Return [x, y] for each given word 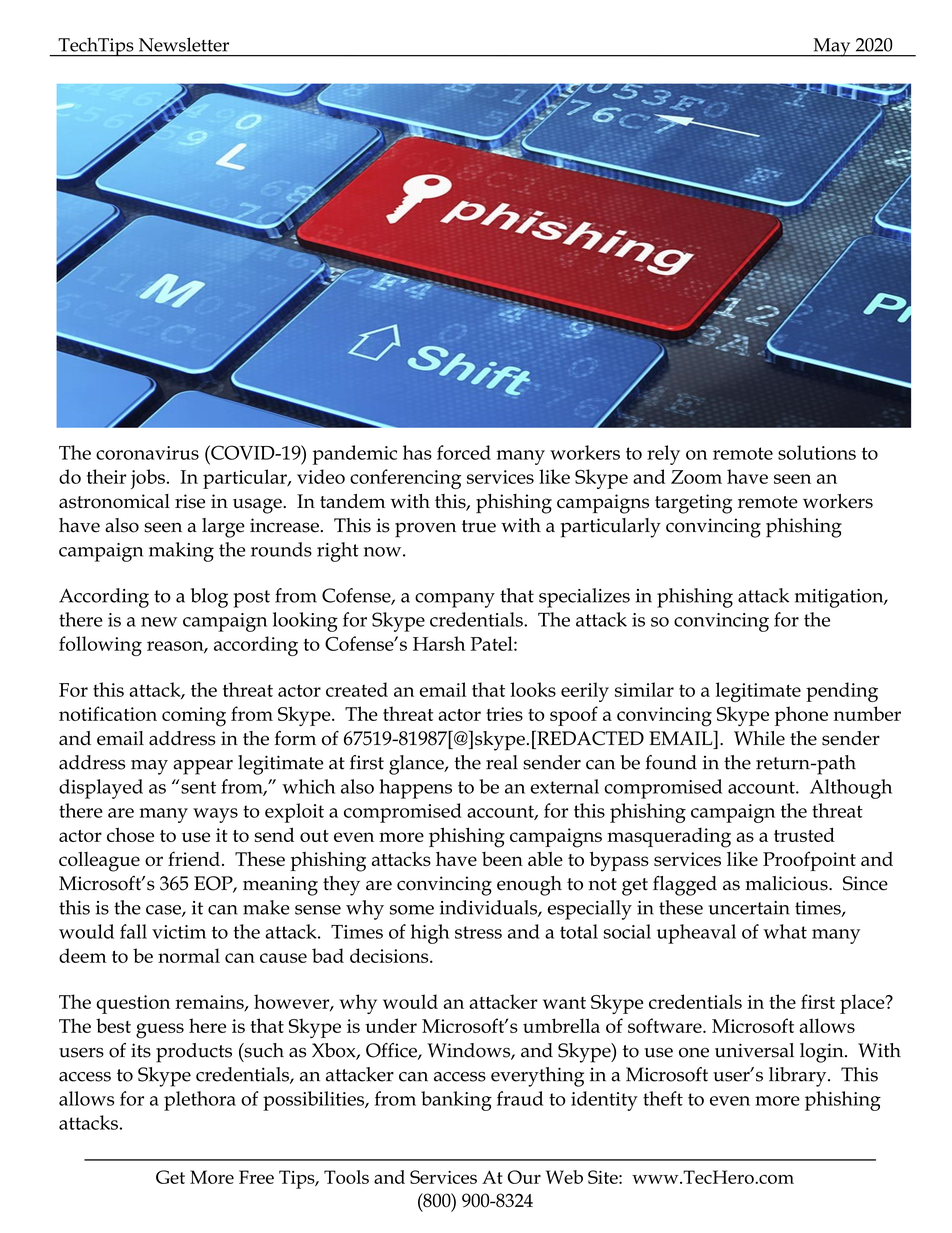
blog [209, 598]
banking [456, 1101]
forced [464, 452]
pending [842, 692]
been [502, 859]
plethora [200, 1101]
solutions [817, 452]
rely [663, 455]
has [417, 452]
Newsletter [184, 44]
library [799, 1077]
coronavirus [147, 453]
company [455, 600]
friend [194, 858]
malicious [787, 883]
